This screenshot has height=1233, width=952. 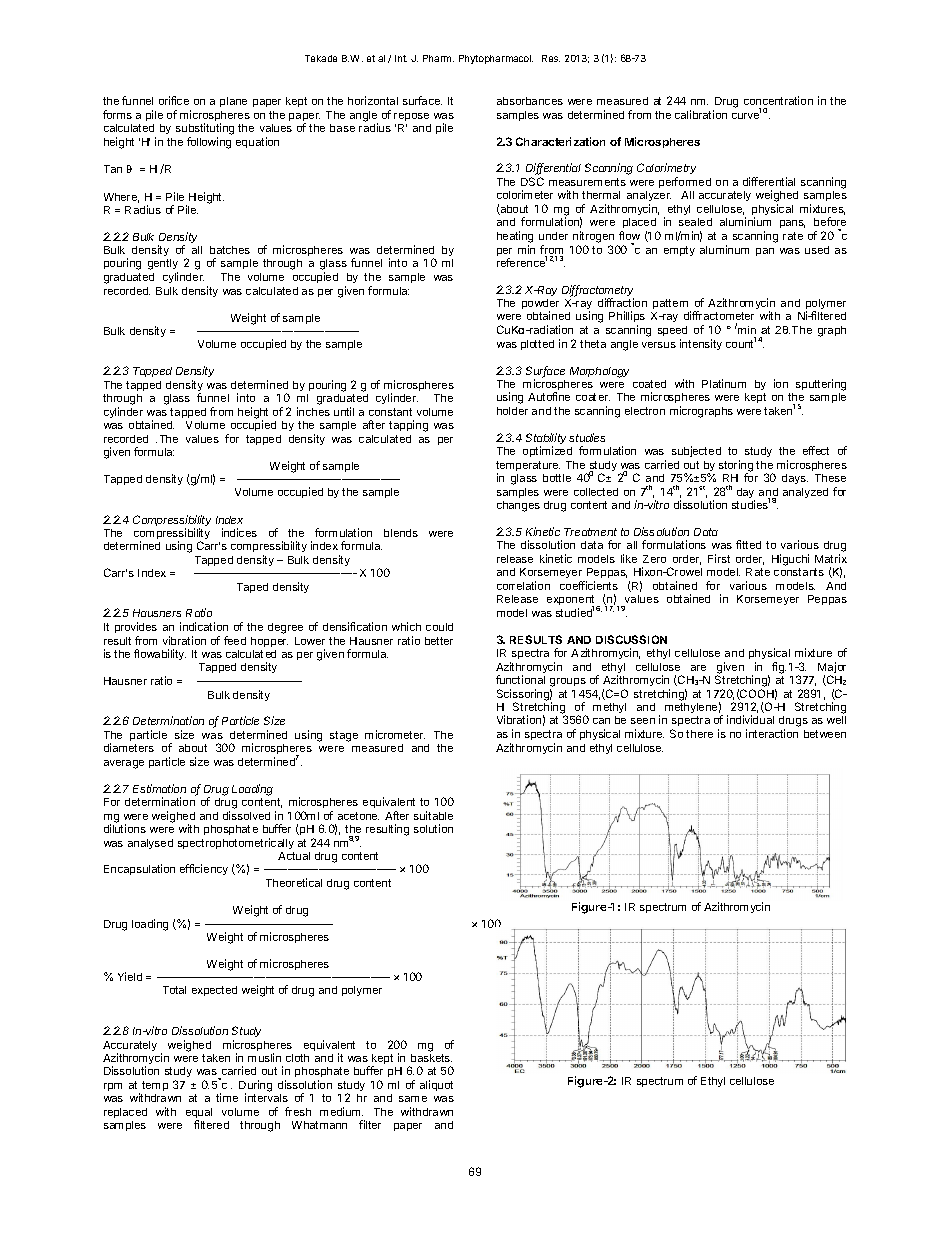 What do you see at coordinates (411, 117) in the screenshot?
I see `repose` at bounding box center [411, 117].
